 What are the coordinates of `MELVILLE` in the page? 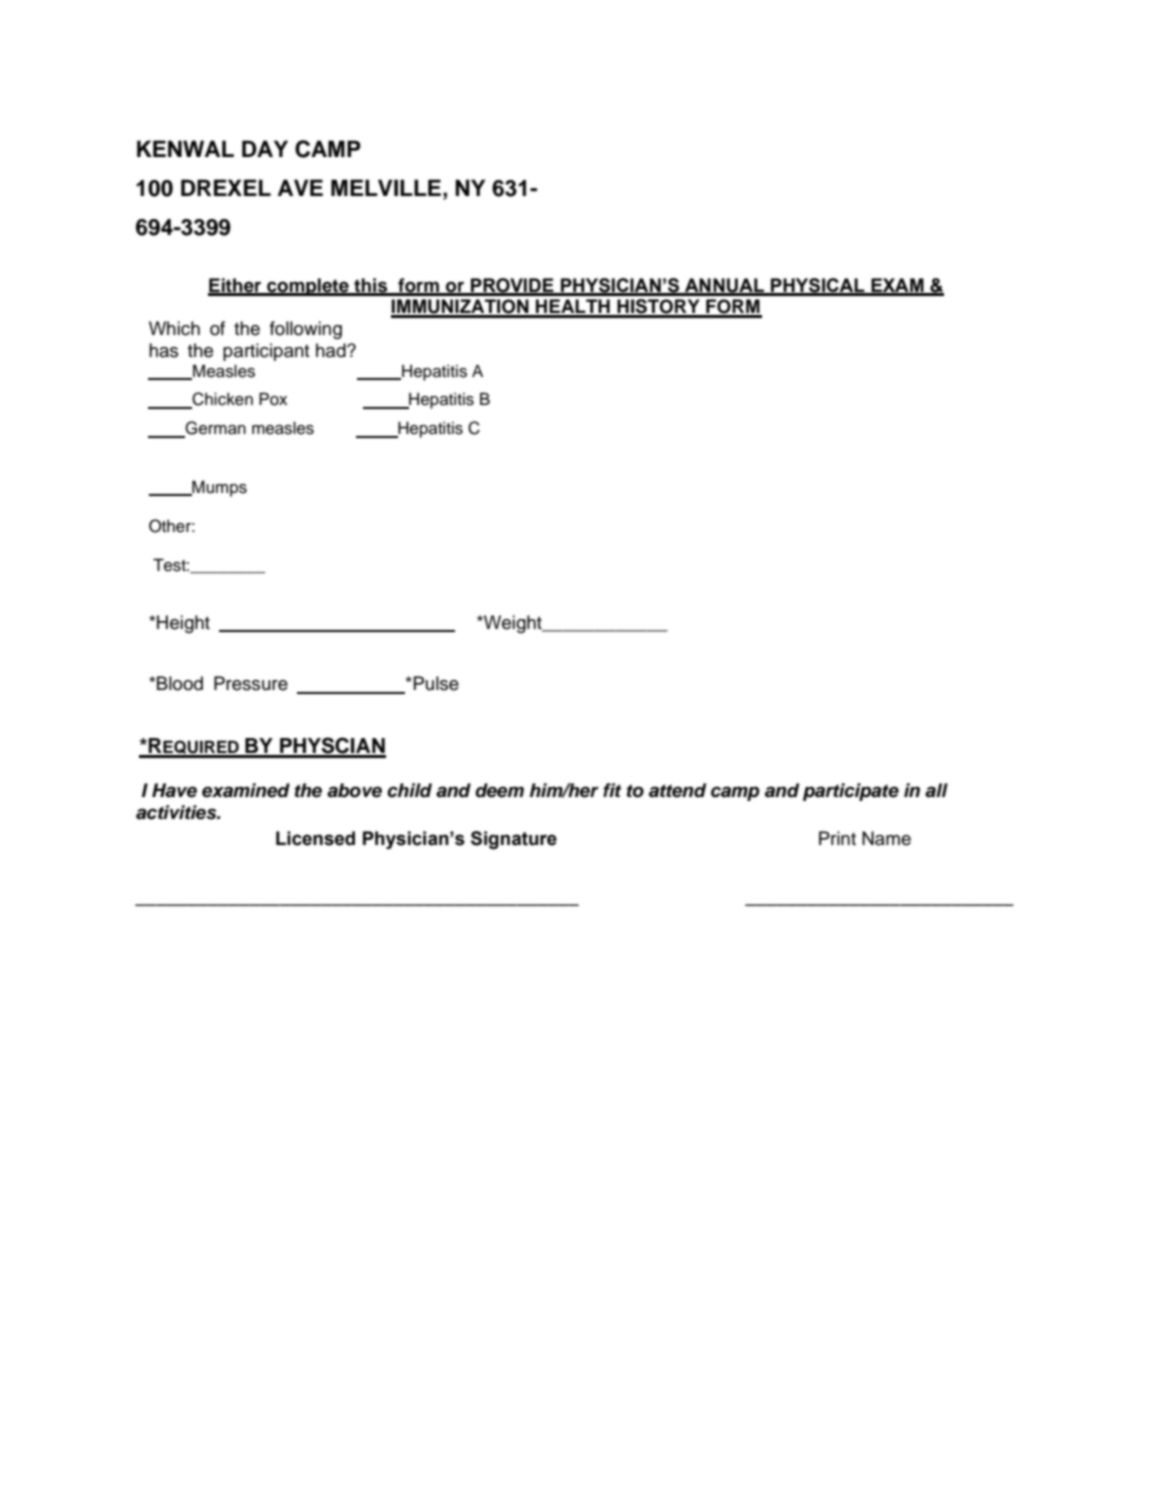 It's located at (386, 187).
